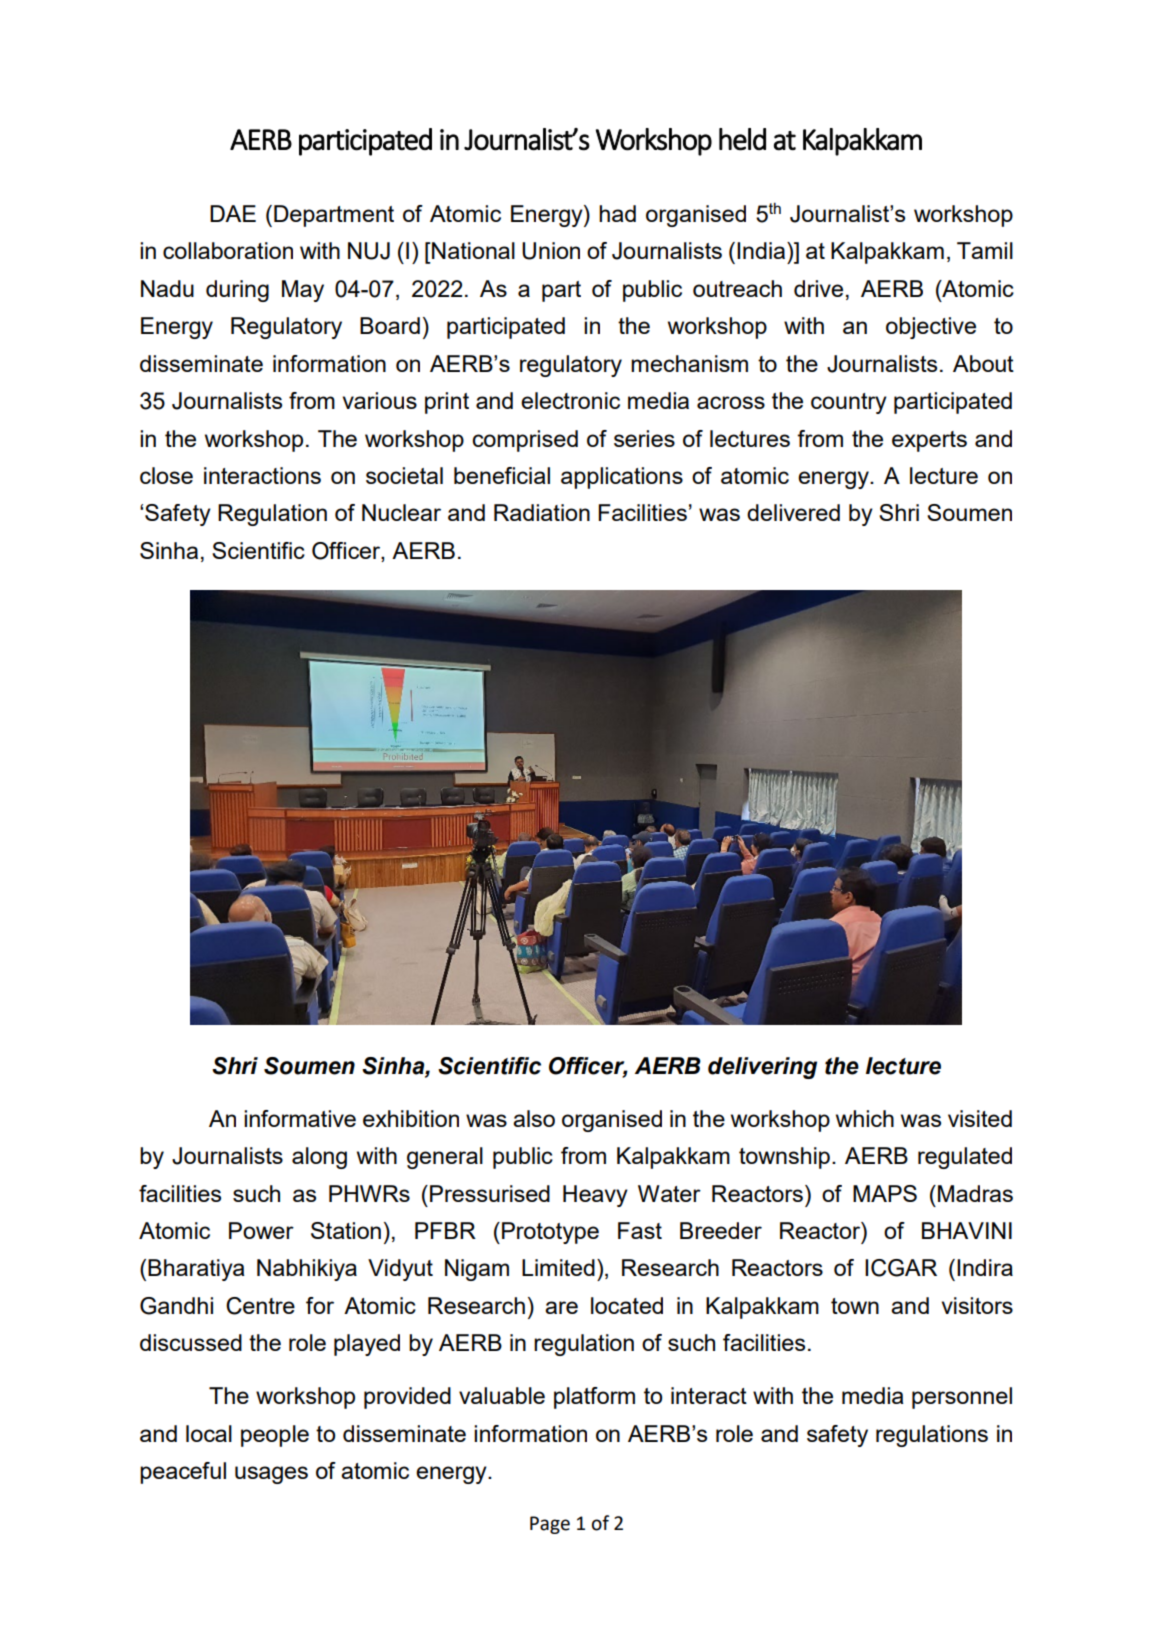 The width and height of the document is (1153, 1631). What do you see at coordinates (617, 213) in the document?
I see `had` at bounding box center [617, 213].
